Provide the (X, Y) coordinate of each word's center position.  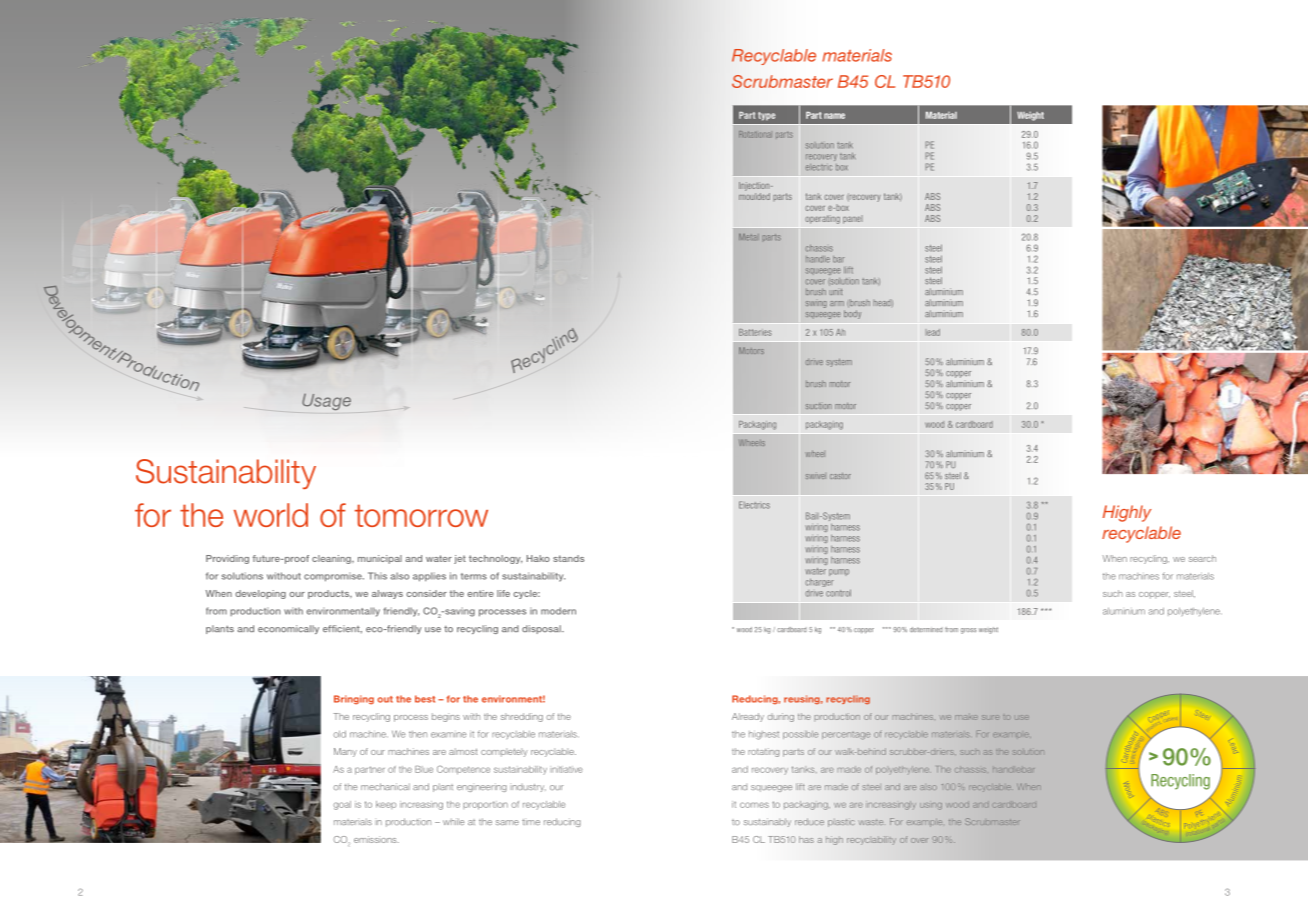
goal (342, 805)
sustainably (767, 822)
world (271, 515)
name (834, 116)
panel (853, 219)
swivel (815, 476)
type (766, 116)
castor (840, 476)
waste (871, 822)
